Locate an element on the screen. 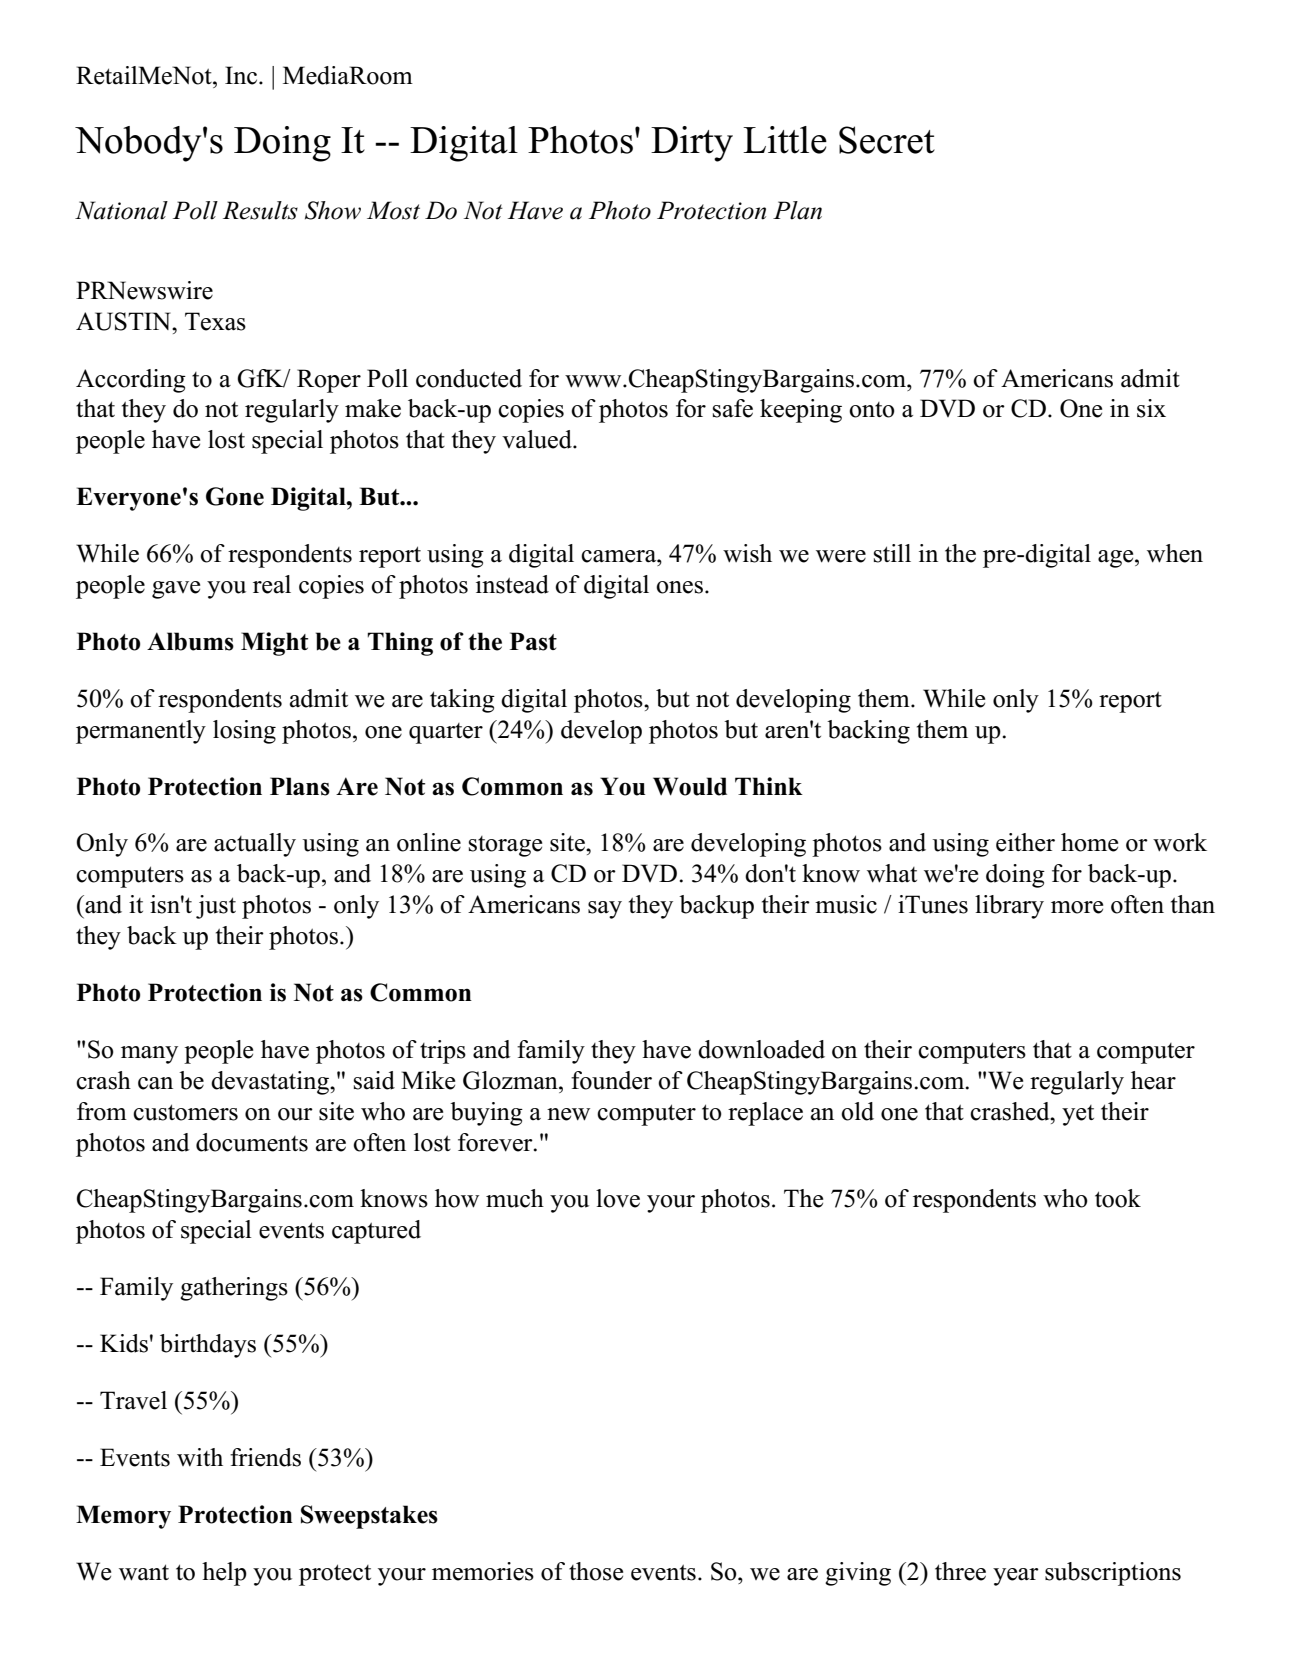 The height and width of the screenshot is (1675, 1294). ones is located at coordinates (681, 587).
